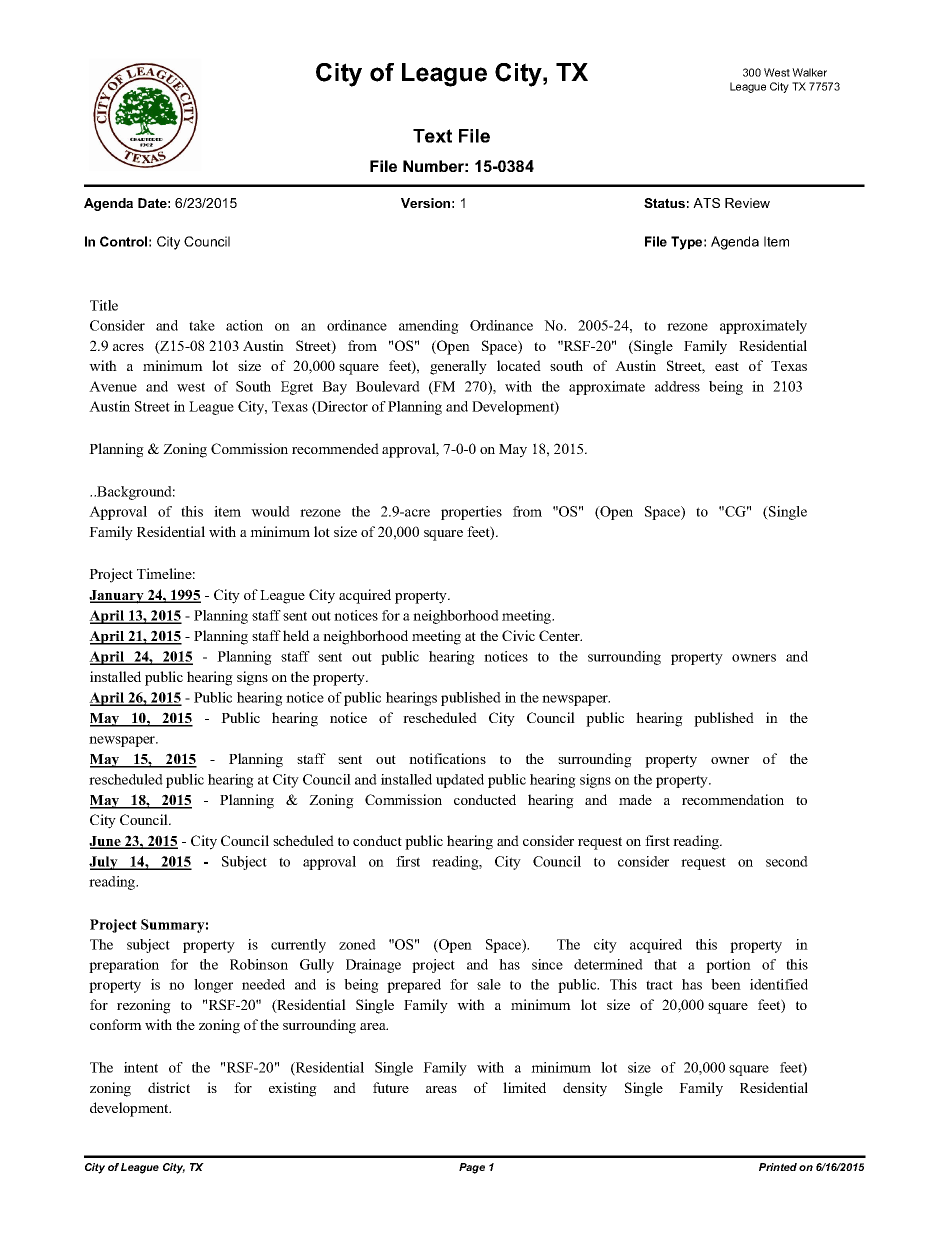 The width and height of the screenshot is (952, 1233). What do you see at coordinates (471, 513) in the screenshot?
I see `properties` at bounding box center [471, 513].
